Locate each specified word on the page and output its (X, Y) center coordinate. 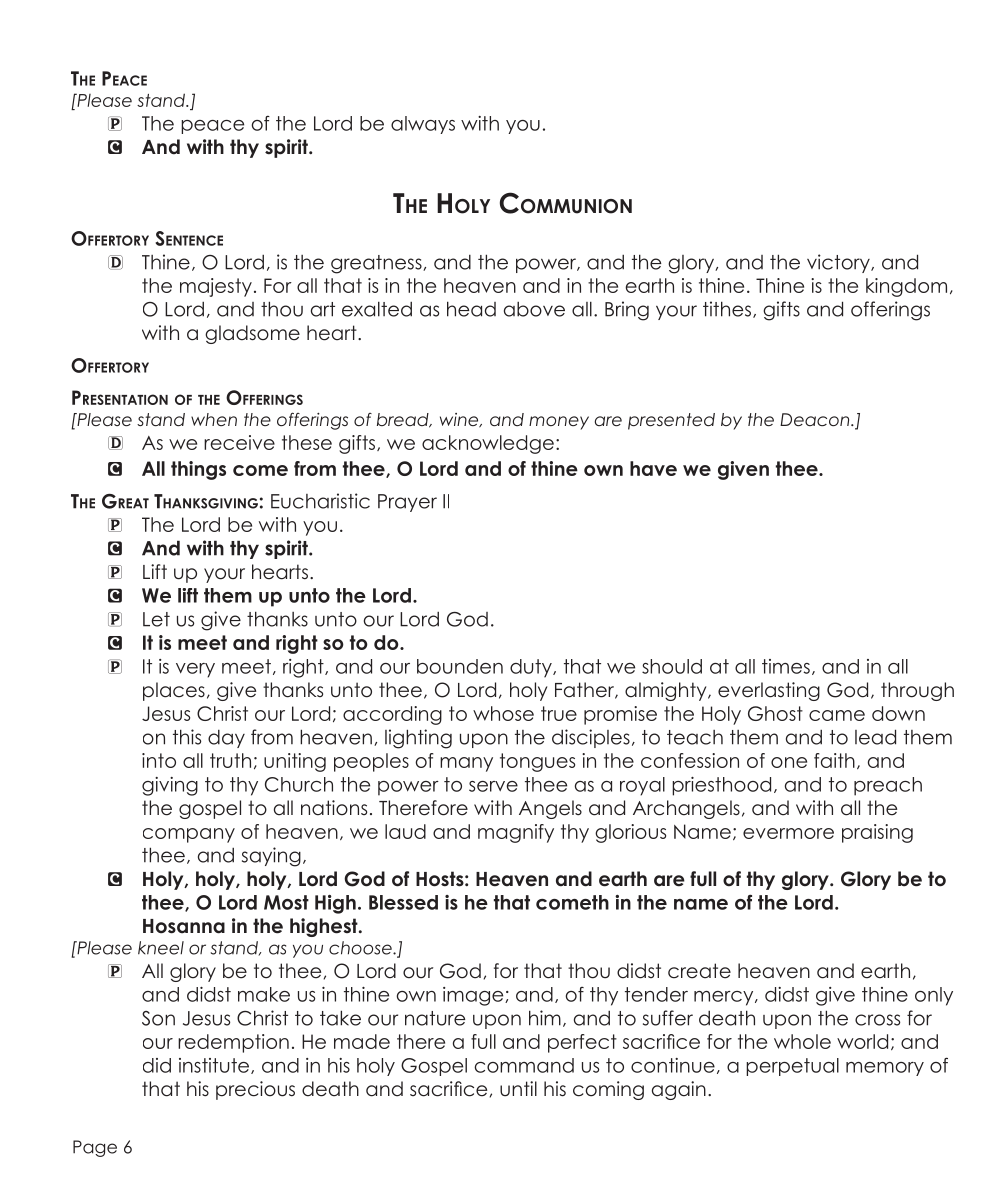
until (518, 1089)
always (423, 125)
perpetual (792, 1067)
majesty (216, 287)
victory (839, 263)
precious (255, 1090)
